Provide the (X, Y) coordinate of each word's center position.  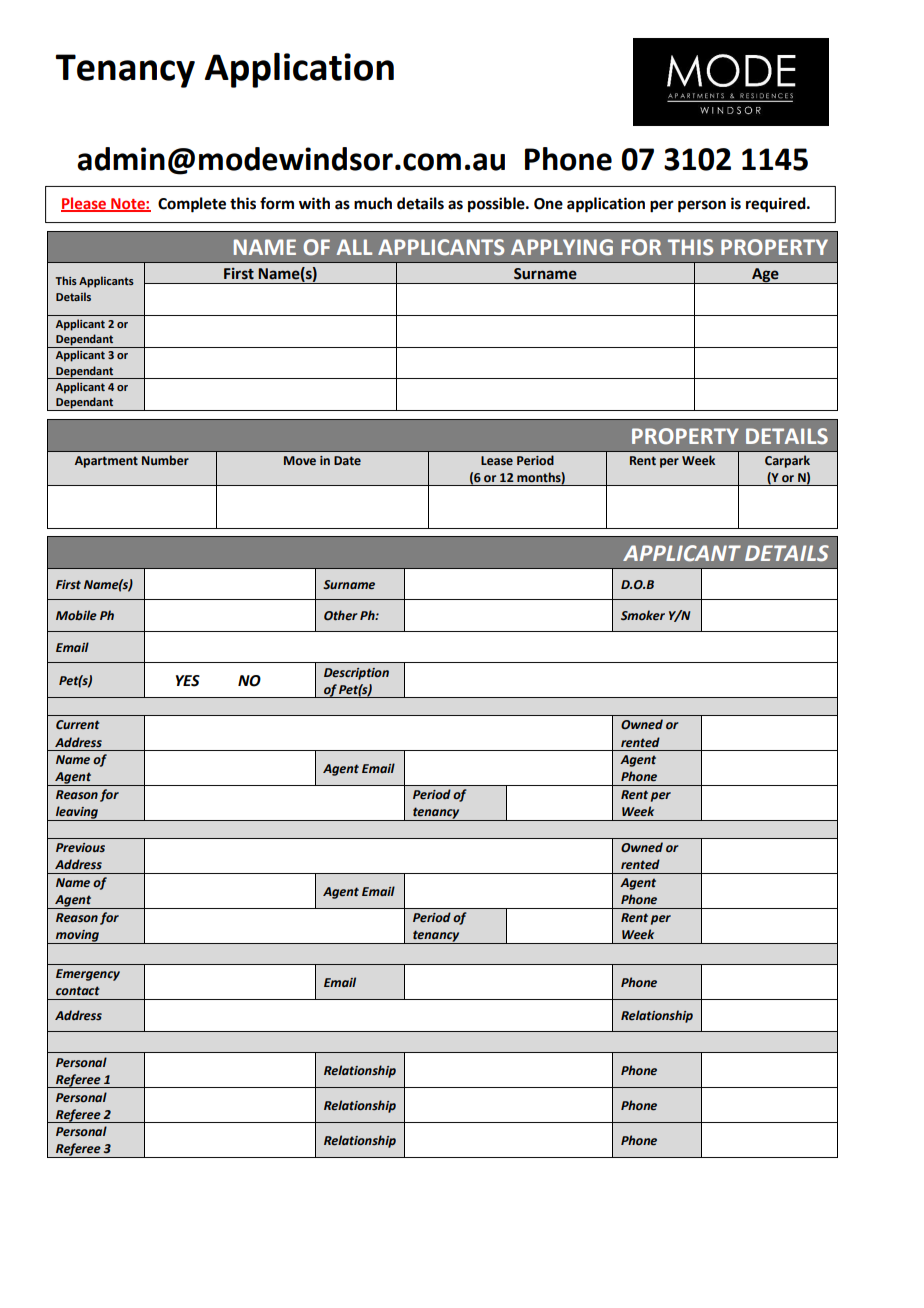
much (373, 203)
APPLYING (562, 247)
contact (78, 991)
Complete (192, 205)
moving (77, 937)
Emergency (88, 975)
